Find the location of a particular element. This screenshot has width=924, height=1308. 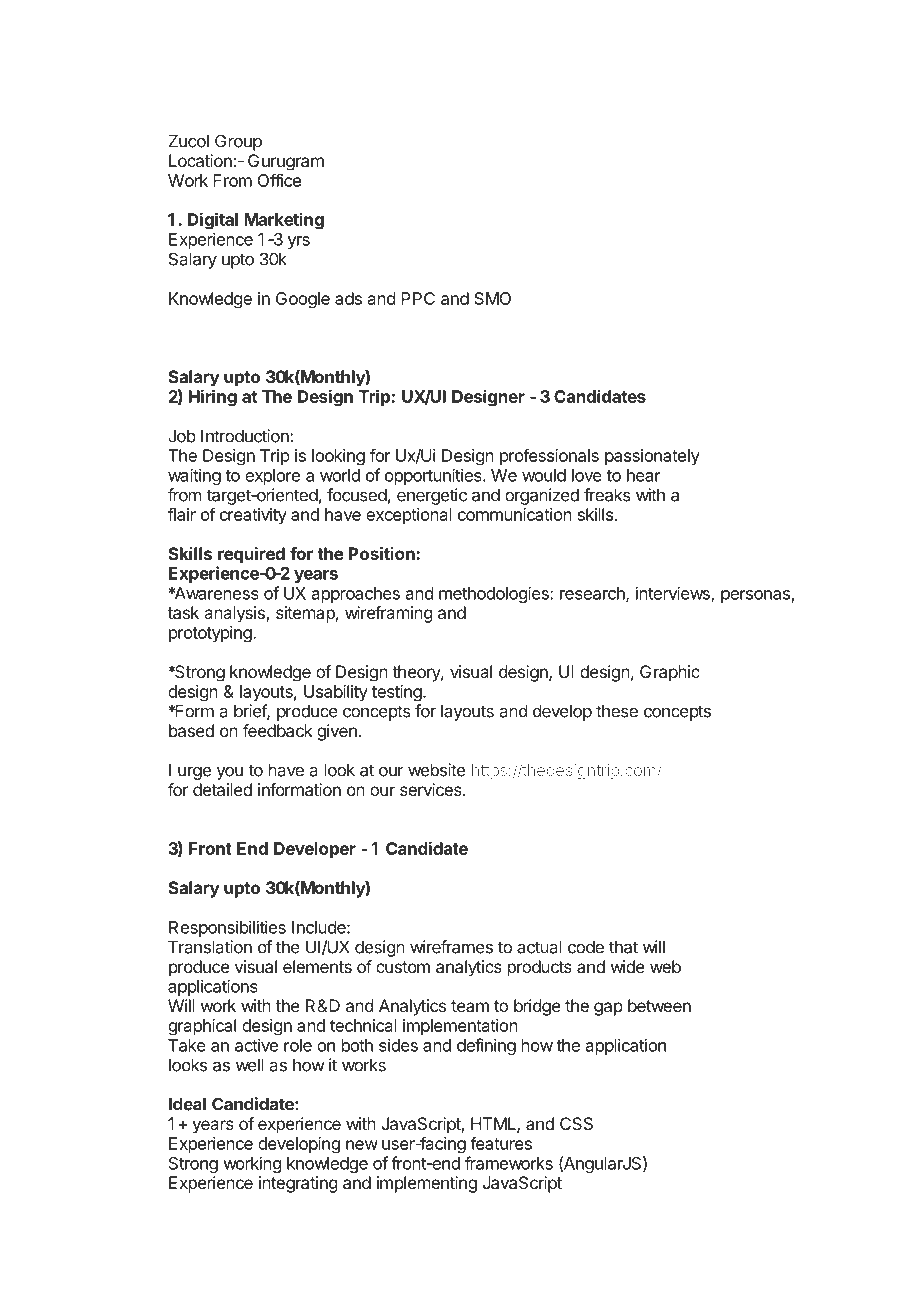

Office is located at coordinates (279, 180).
